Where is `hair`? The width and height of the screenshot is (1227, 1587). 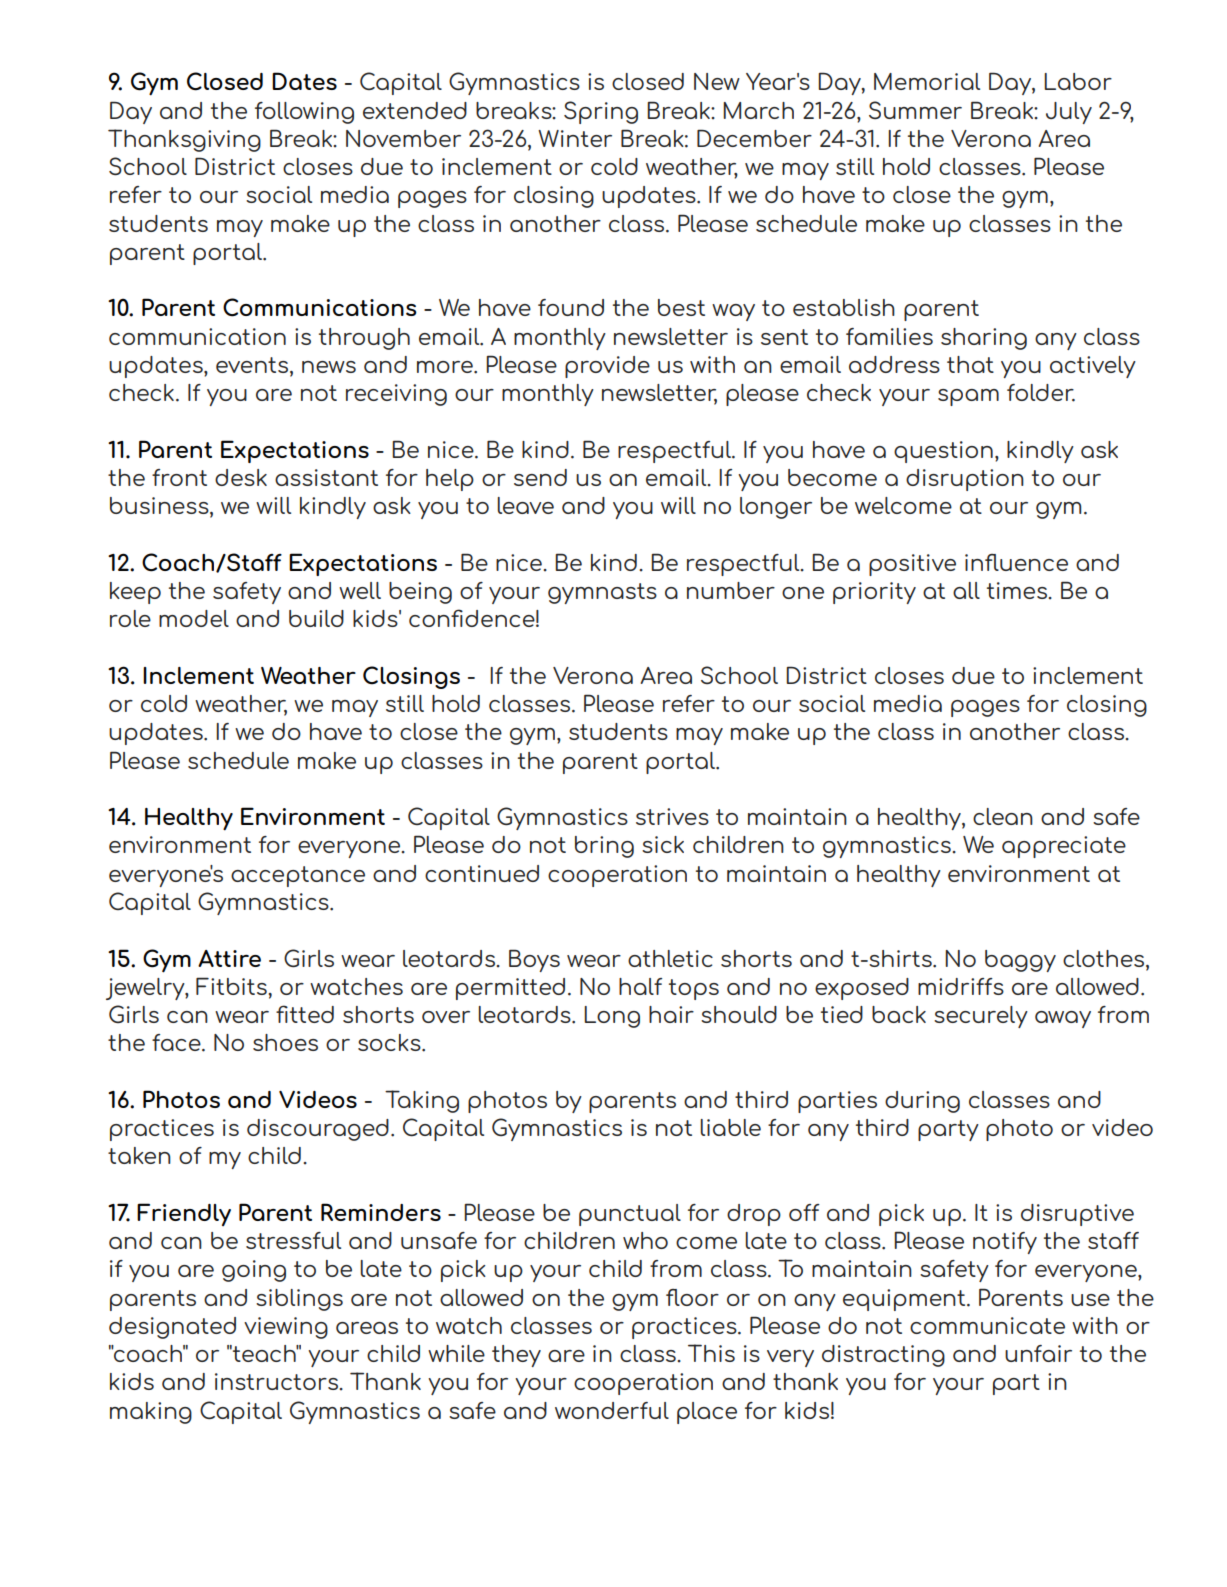 hair is located at coordinates (671, 1014).
